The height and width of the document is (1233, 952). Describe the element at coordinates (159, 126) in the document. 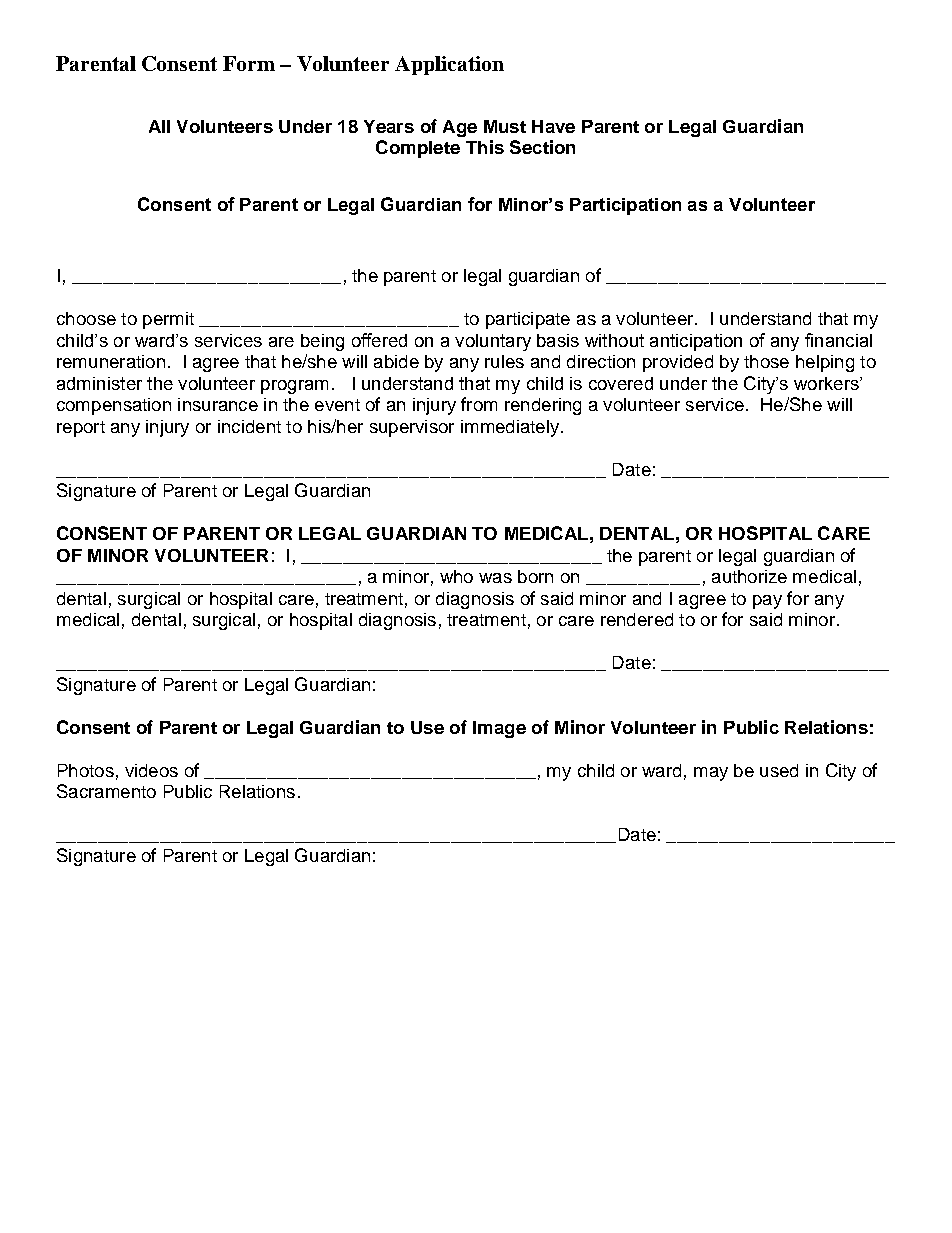

I see `All` at that location.
